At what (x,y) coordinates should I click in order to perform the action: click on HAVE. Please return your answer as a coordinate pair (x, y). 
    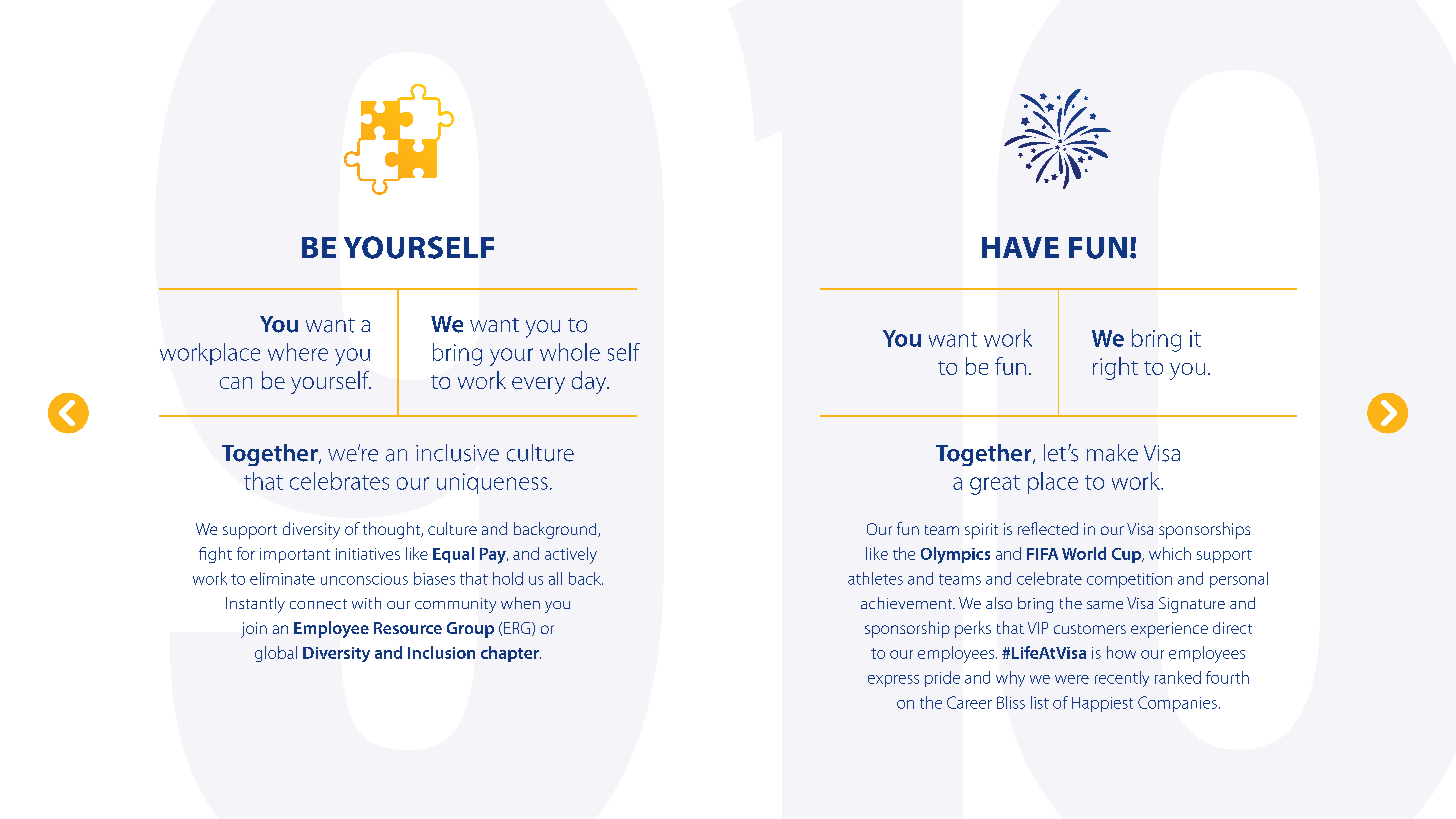
    Looking at the image, I should click on (1020, 247).
